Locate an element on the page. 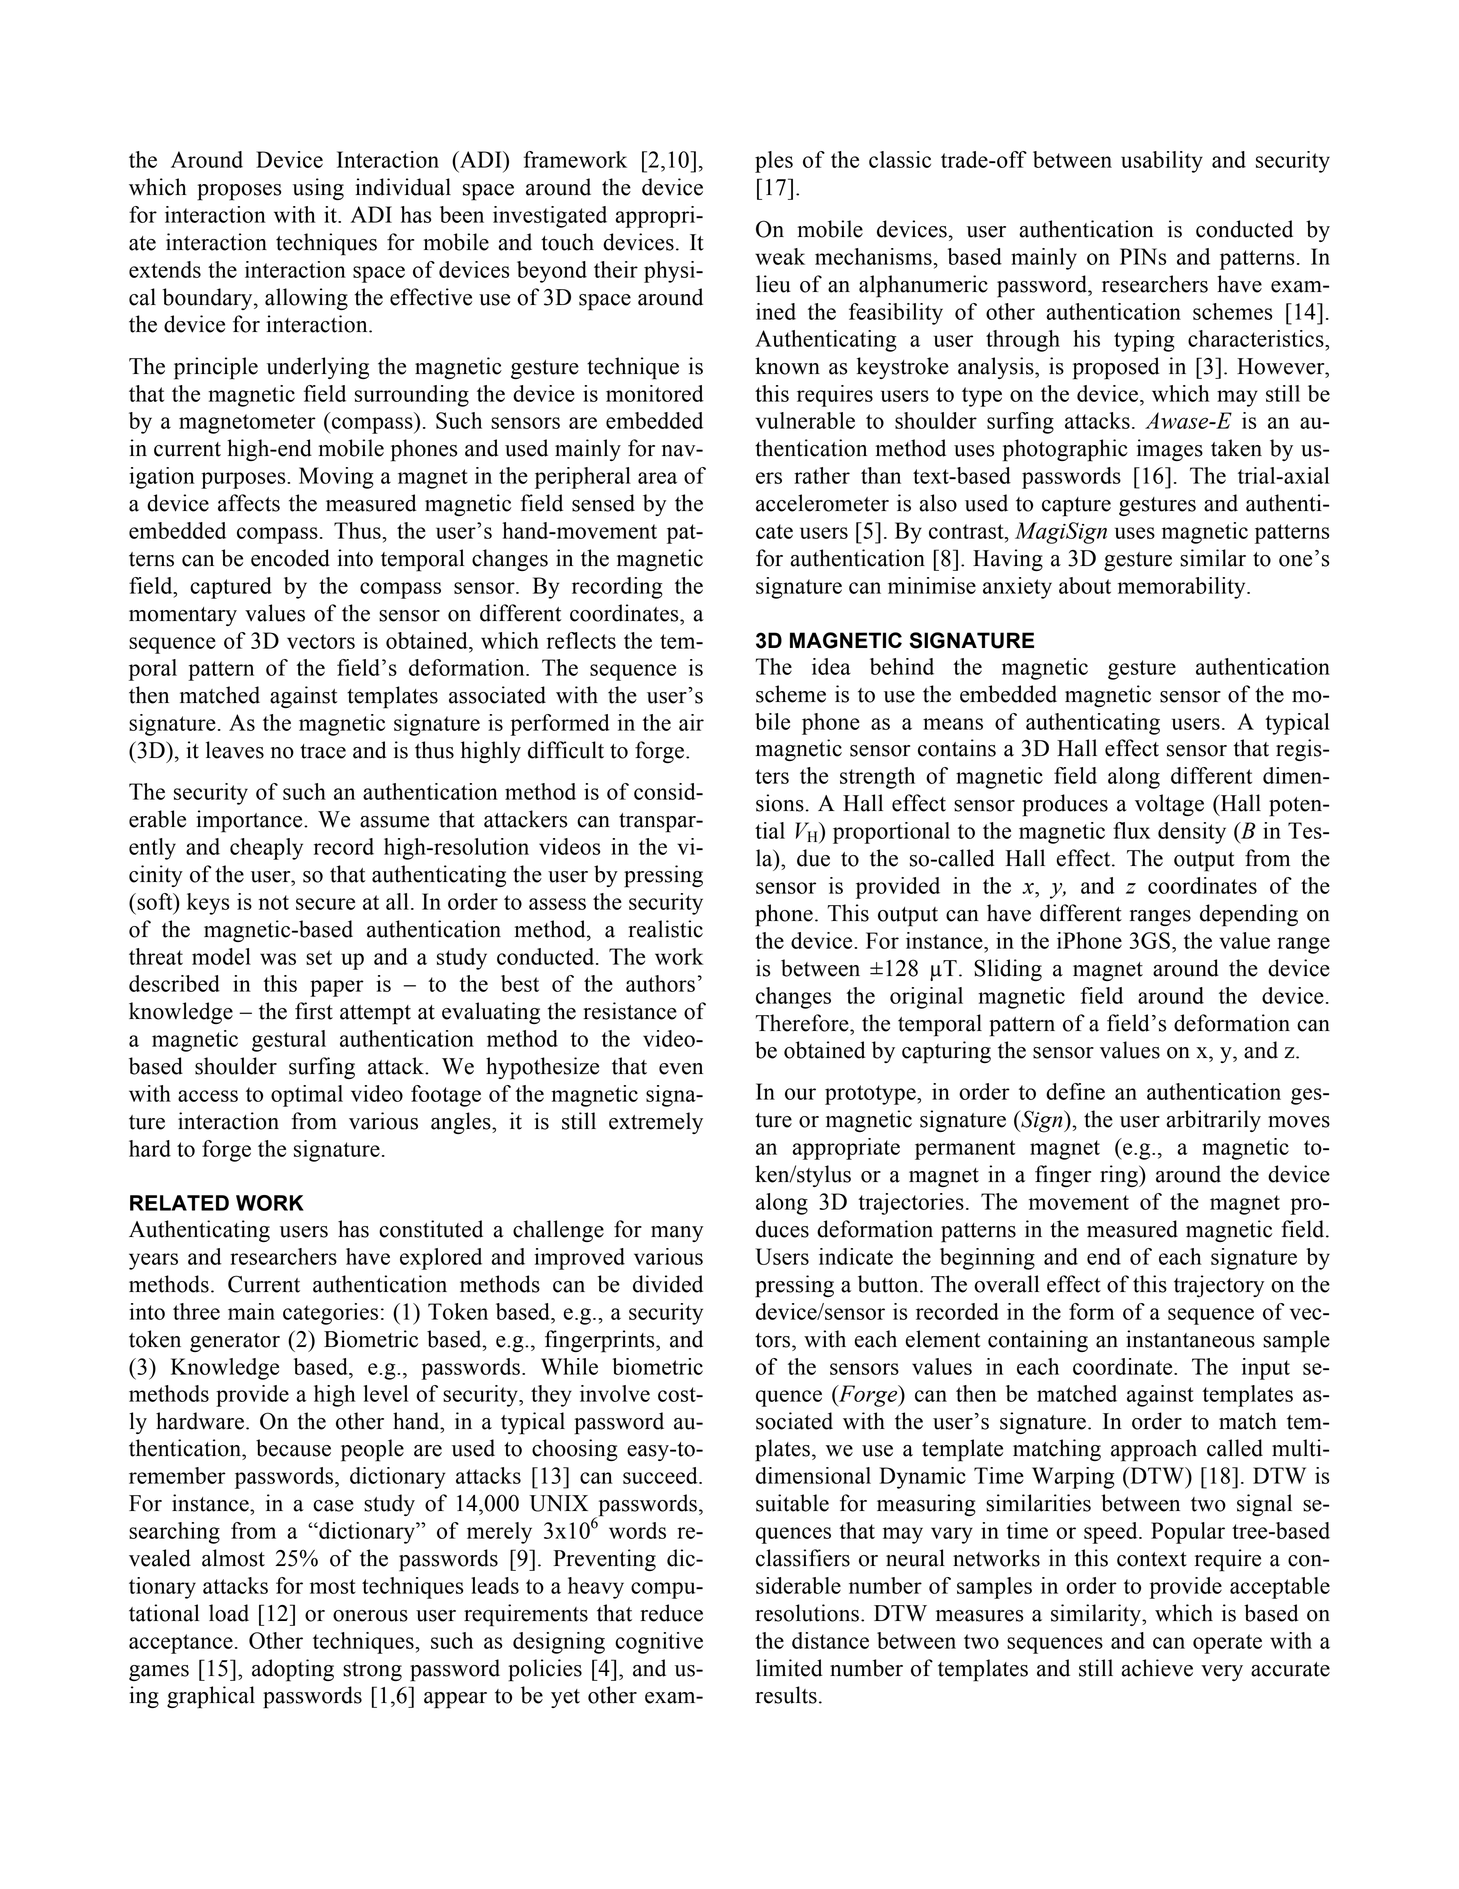 This document has height=1889, width=1459. adopting is located at coordinates (293, 1670).
